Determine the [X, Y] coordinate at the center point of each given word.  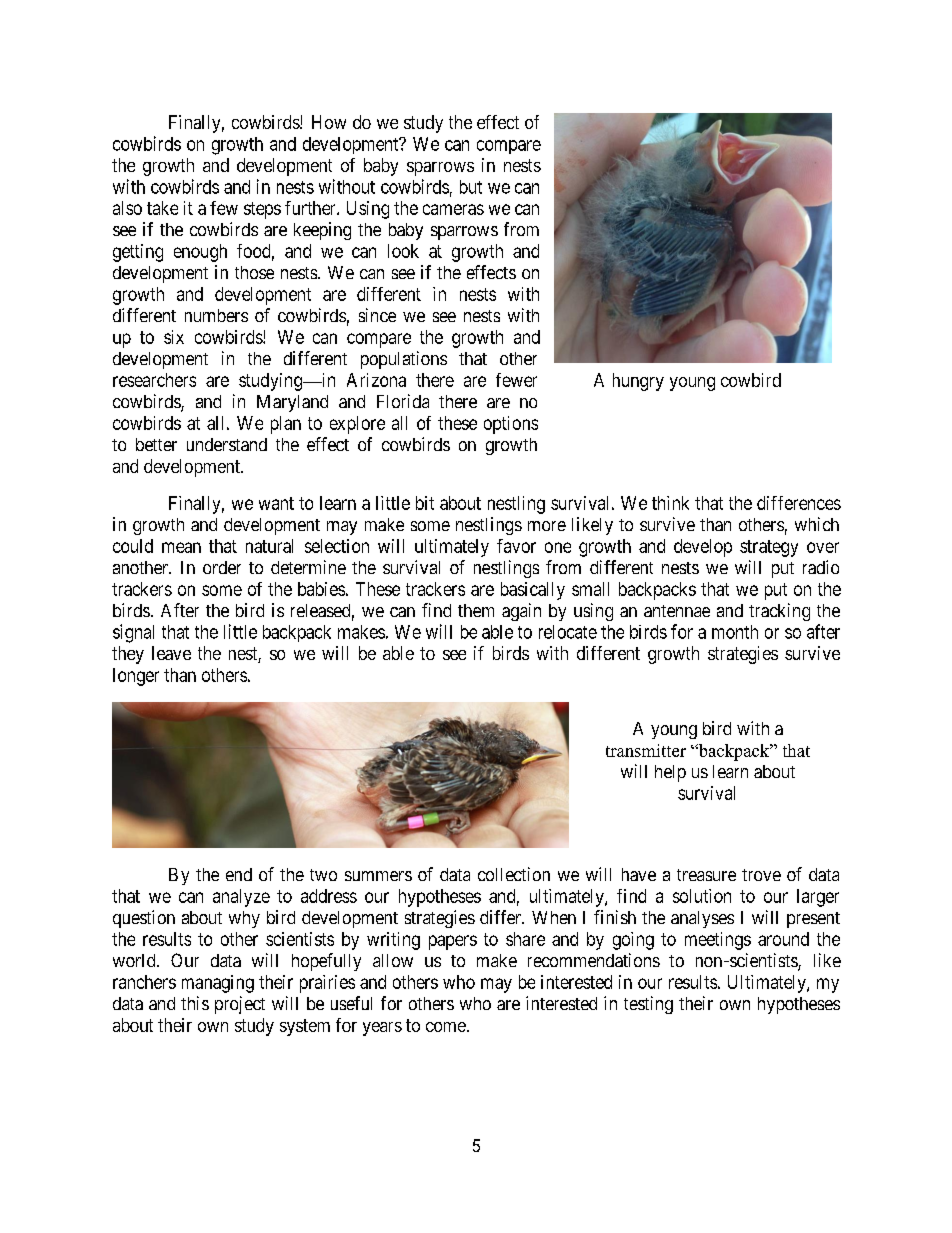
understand [227, 444]
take [162, 208]
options [511, 425]
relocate [568, 632]
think [670, 503]
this [195, 1003]
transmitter [646, 750]
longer [136, 677]
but [471, 187]
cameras [453, 209]
